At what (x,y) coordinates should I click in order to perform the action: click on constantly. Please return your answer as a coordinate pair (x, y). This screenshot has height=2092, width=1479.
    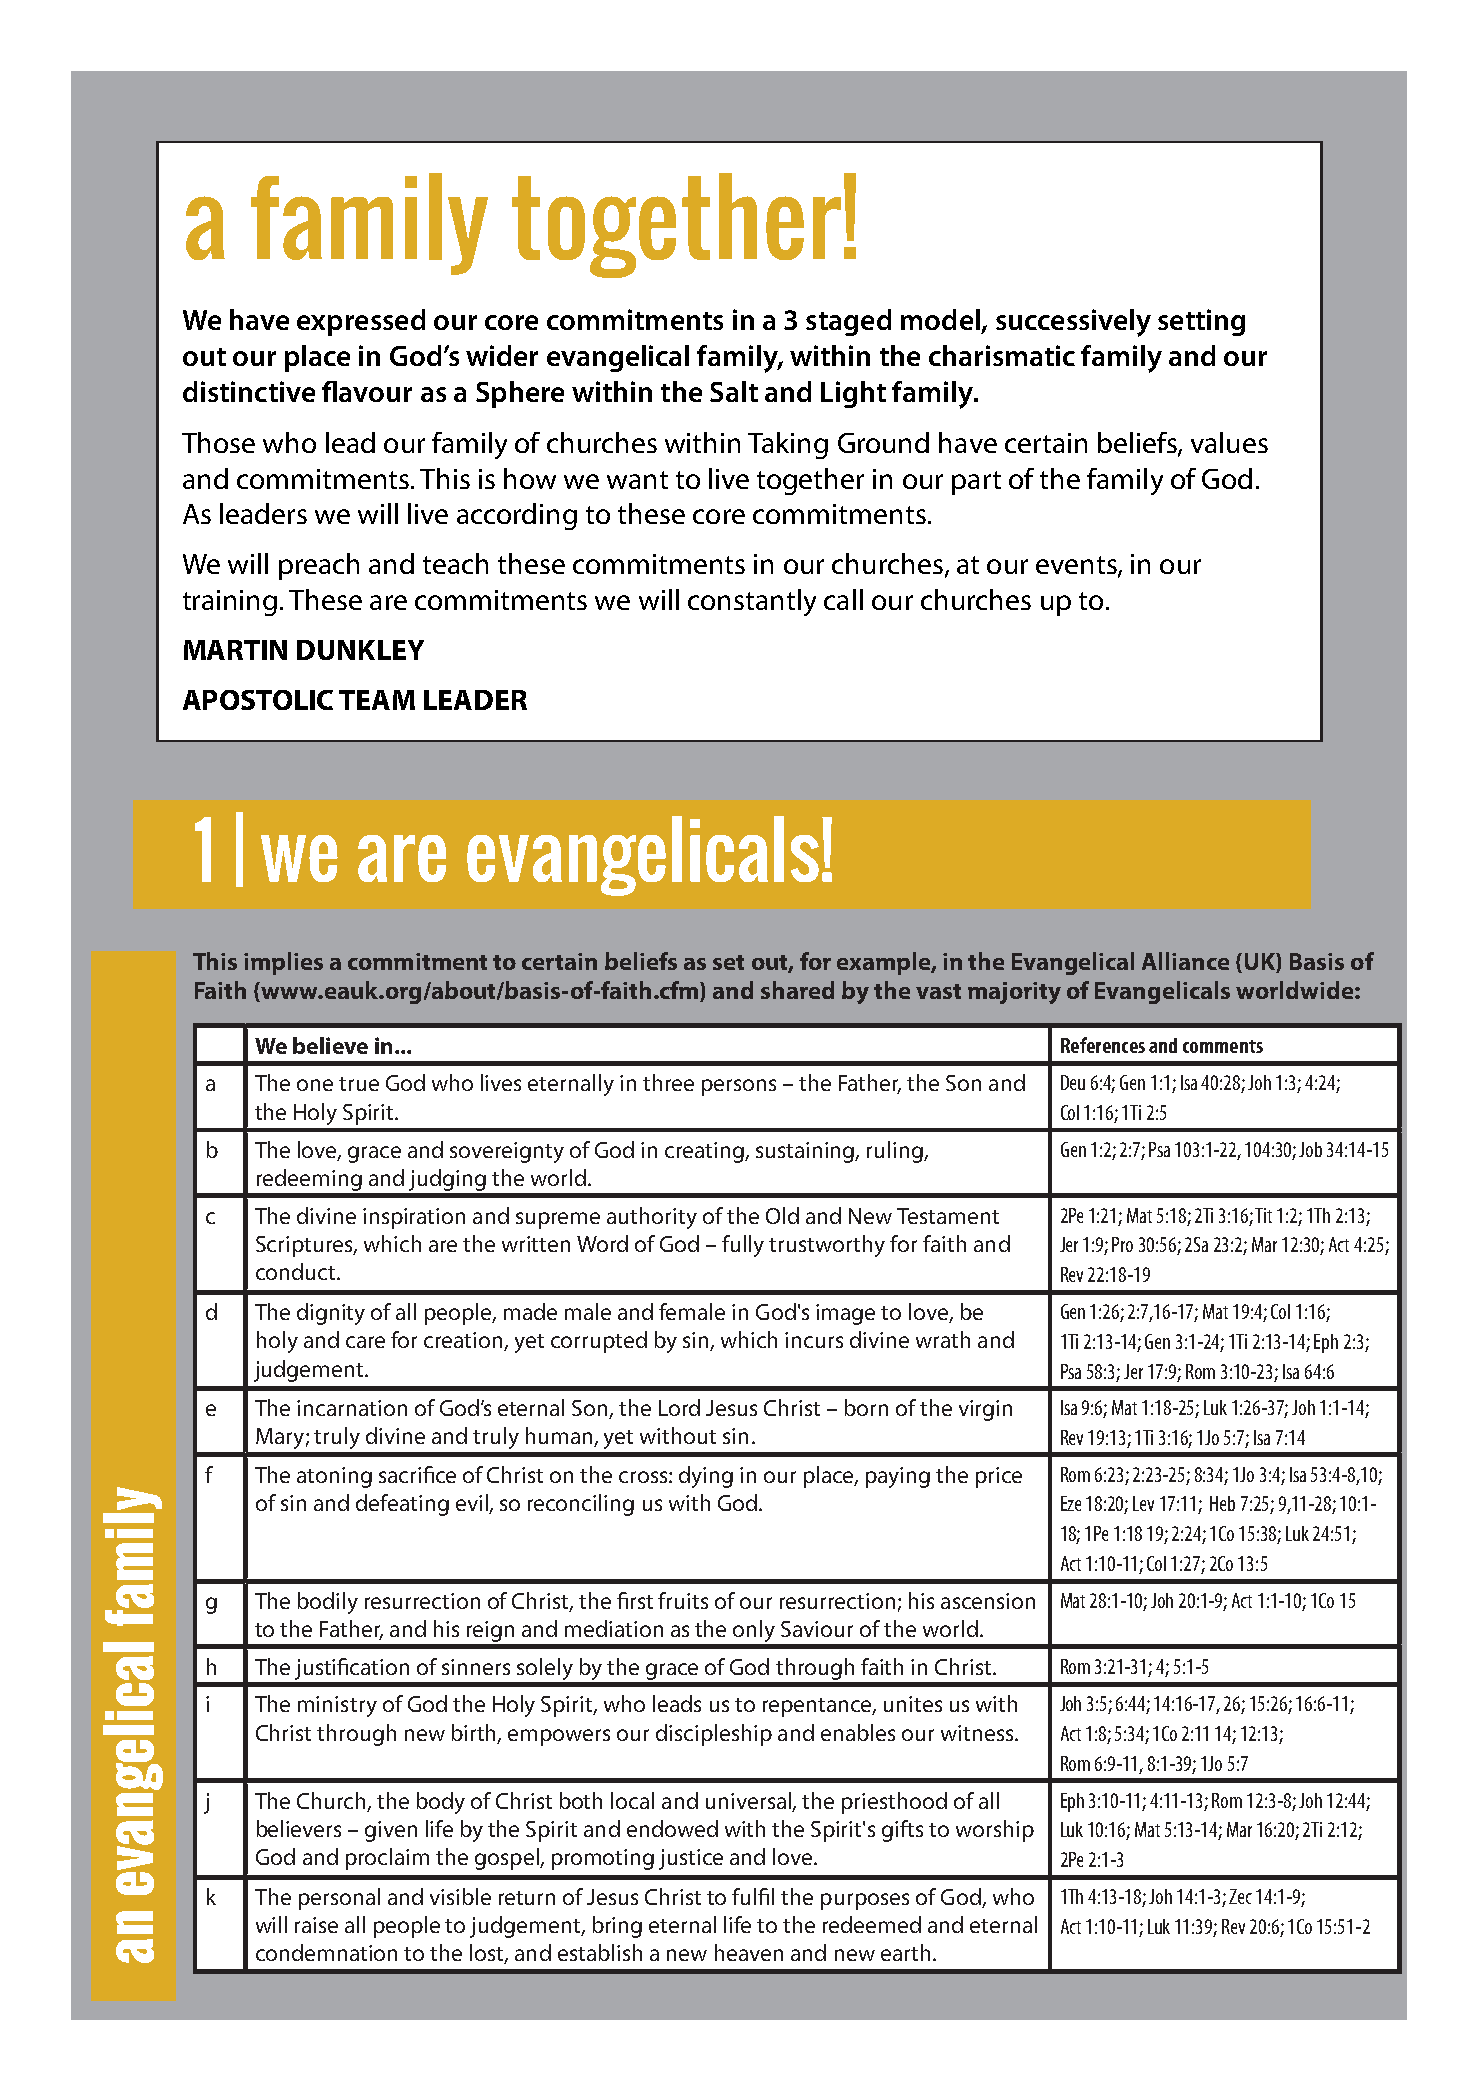
    Looking at the image, I should click on (752, 602).
